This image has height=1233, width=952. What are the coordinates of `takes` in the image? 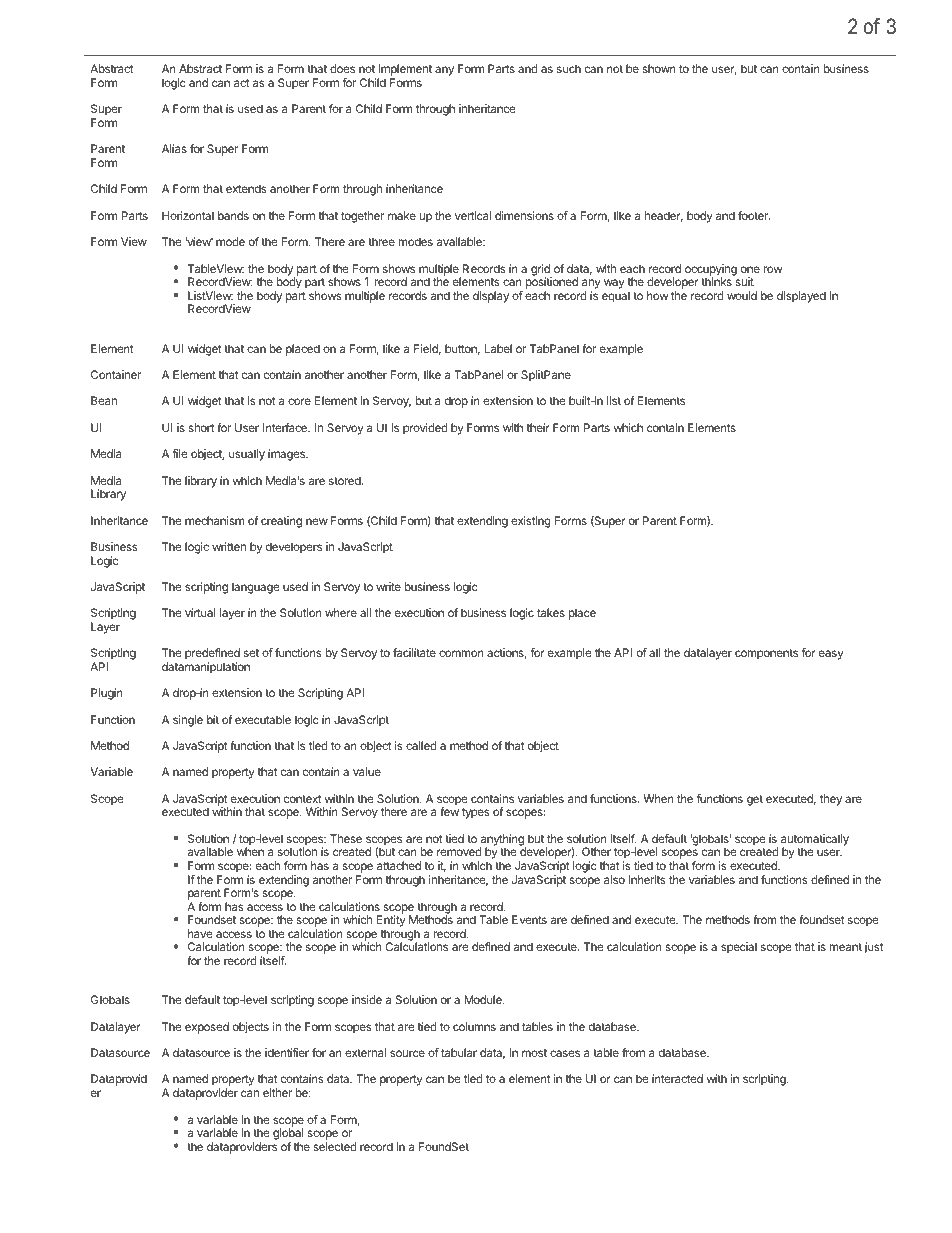 It's located at (551, 612).
